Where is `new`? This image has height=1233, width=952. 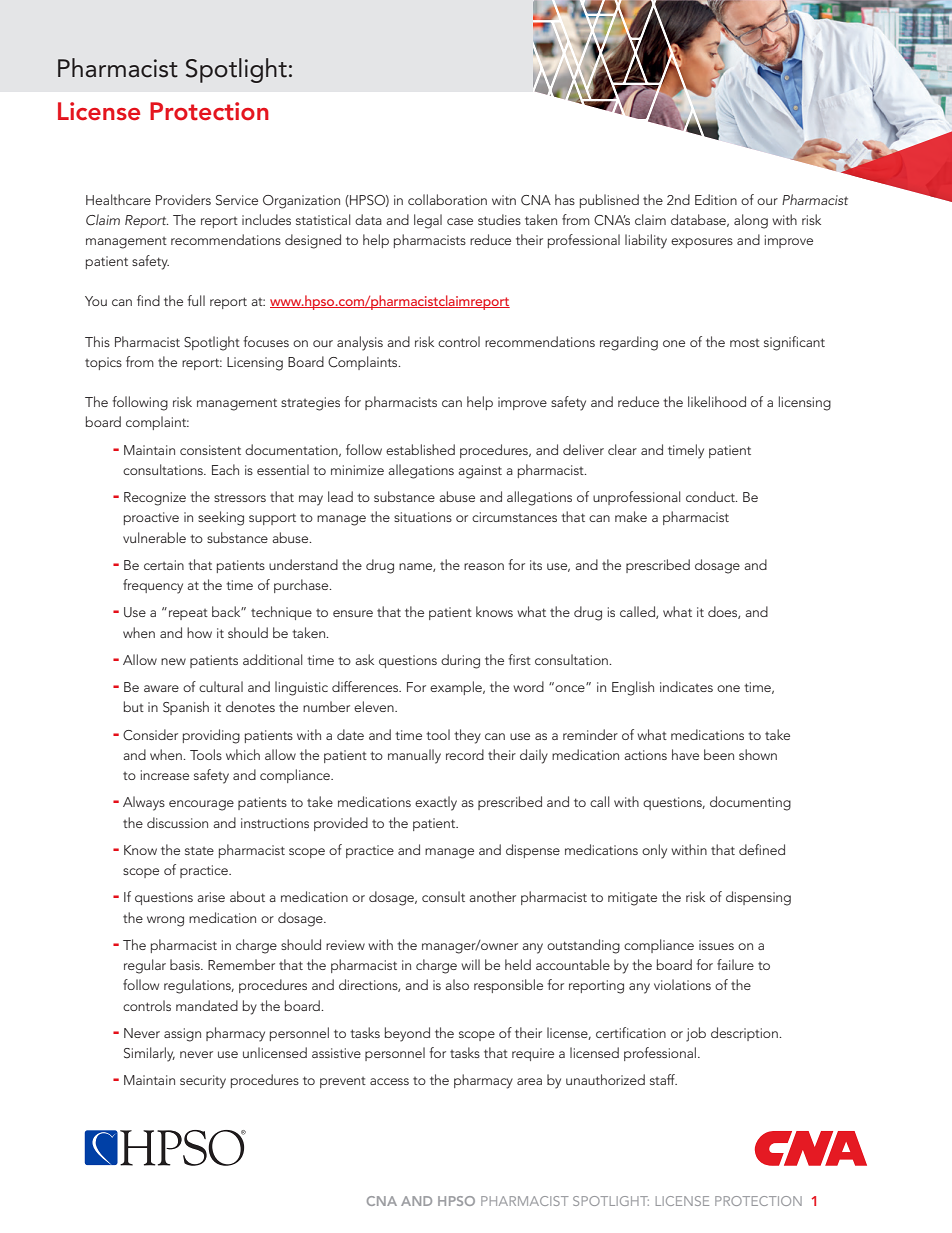 new is located at coordinates (173, 661).
